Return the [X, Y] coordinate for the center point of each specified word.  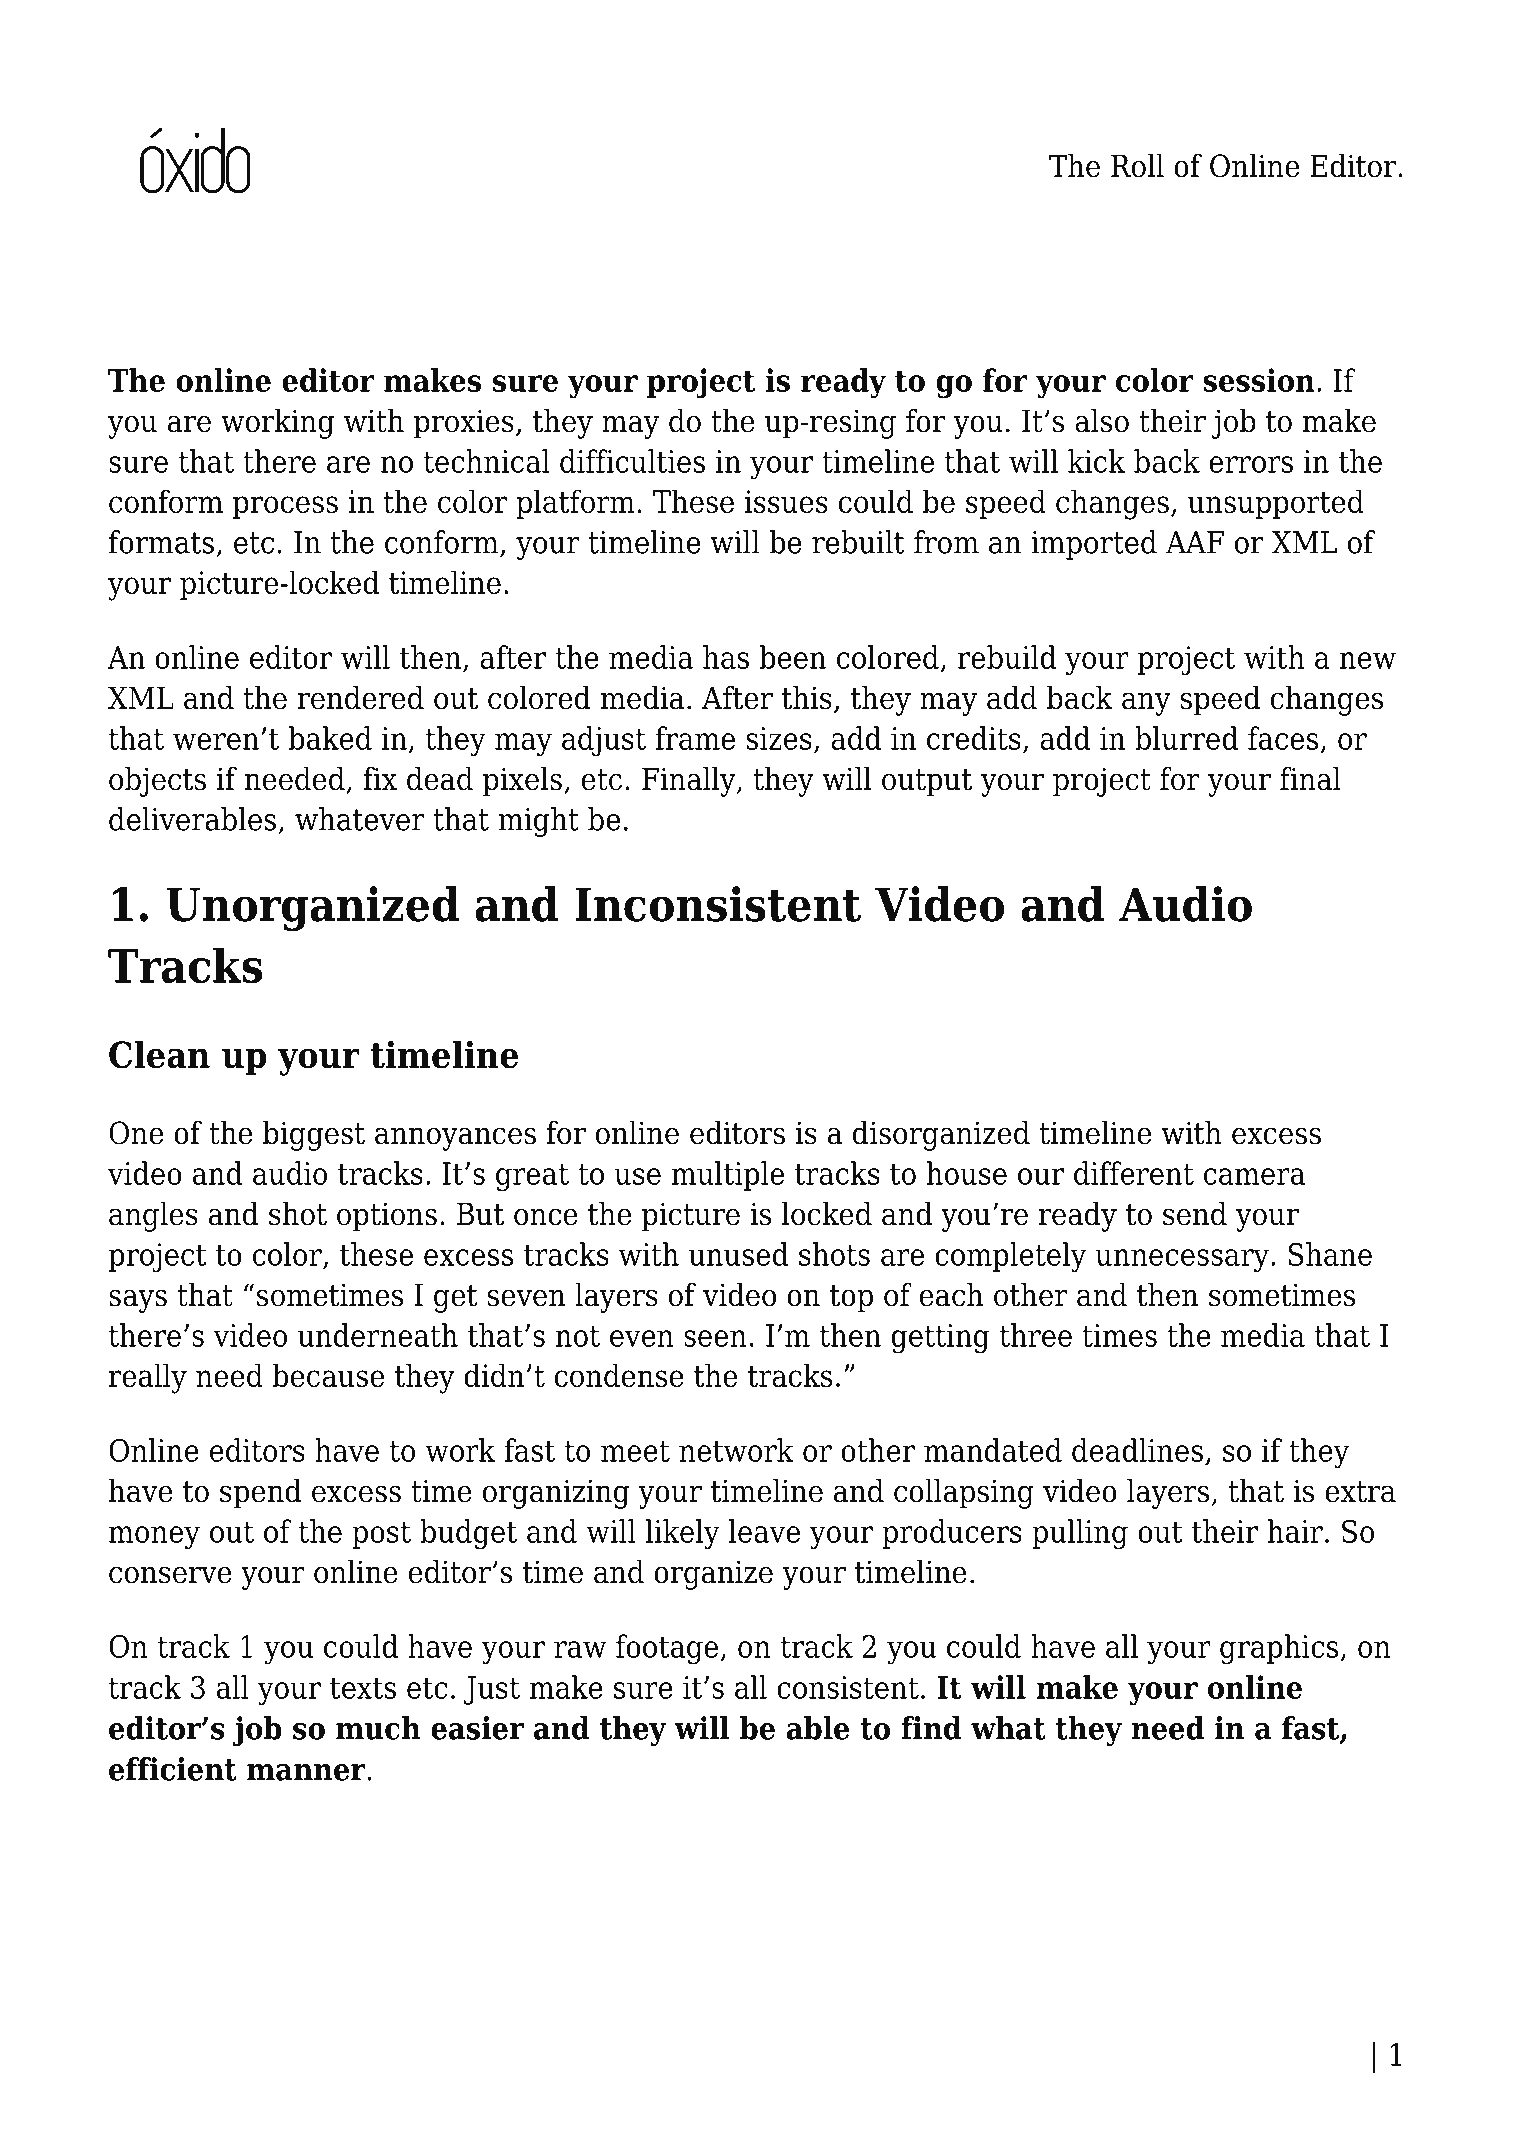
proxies [464, 424]
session [1259, 380]
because [328, 1375]
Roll [1137, 166]
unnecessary [1182, 1260]
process [285, 507]
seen [715, 1338]
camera [1254, 1176]
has [726, 657]
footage [668, 1649]
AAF [1195, 542]
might [538, 822]
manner [307, 1772]
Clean [159, 1054]
